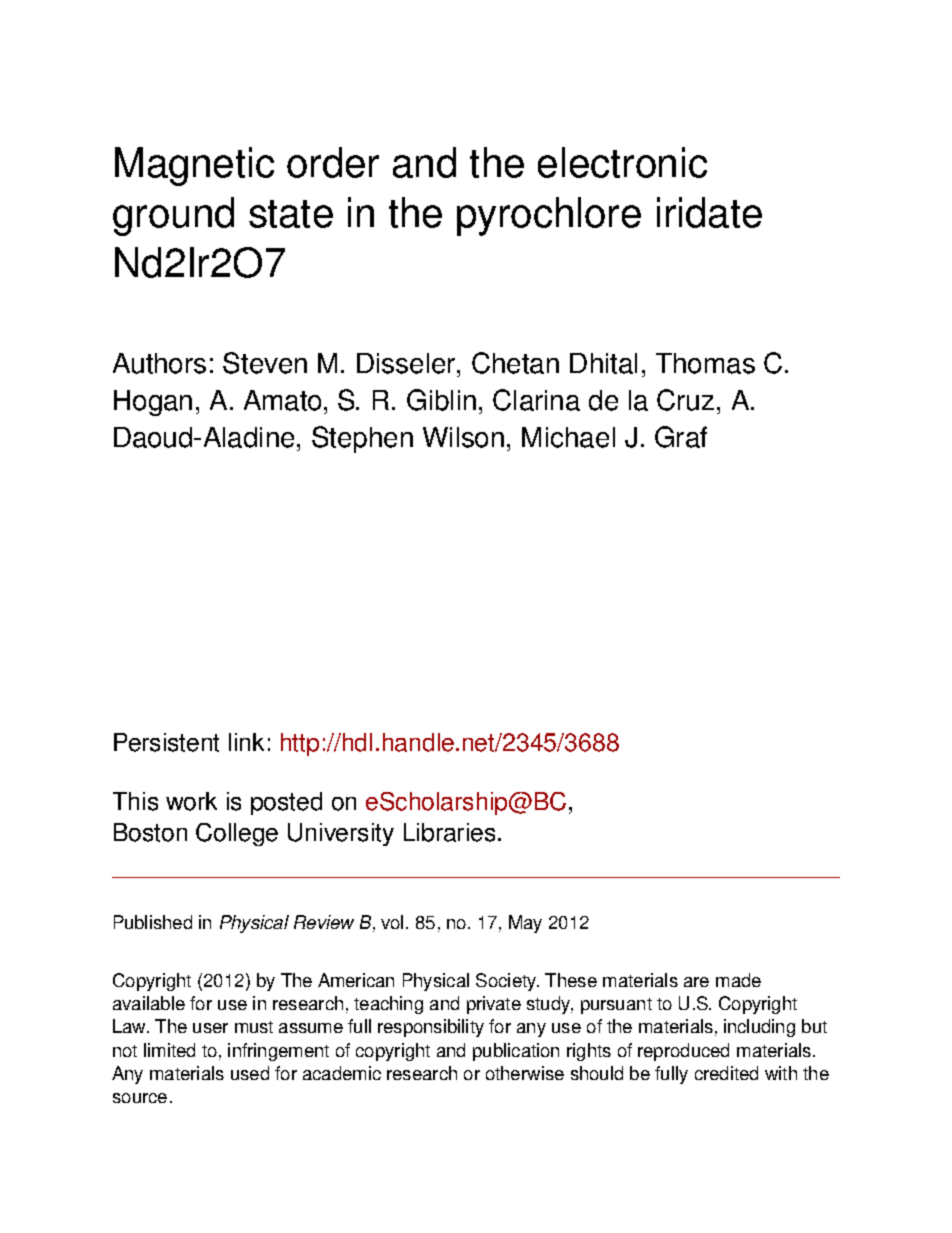 Image resolution: width=952 pixels, height=1233 pixels. What do you see at coordinates (250, 1073) in the screenshot?
I see `used` at bounding box center [250, 1073].
